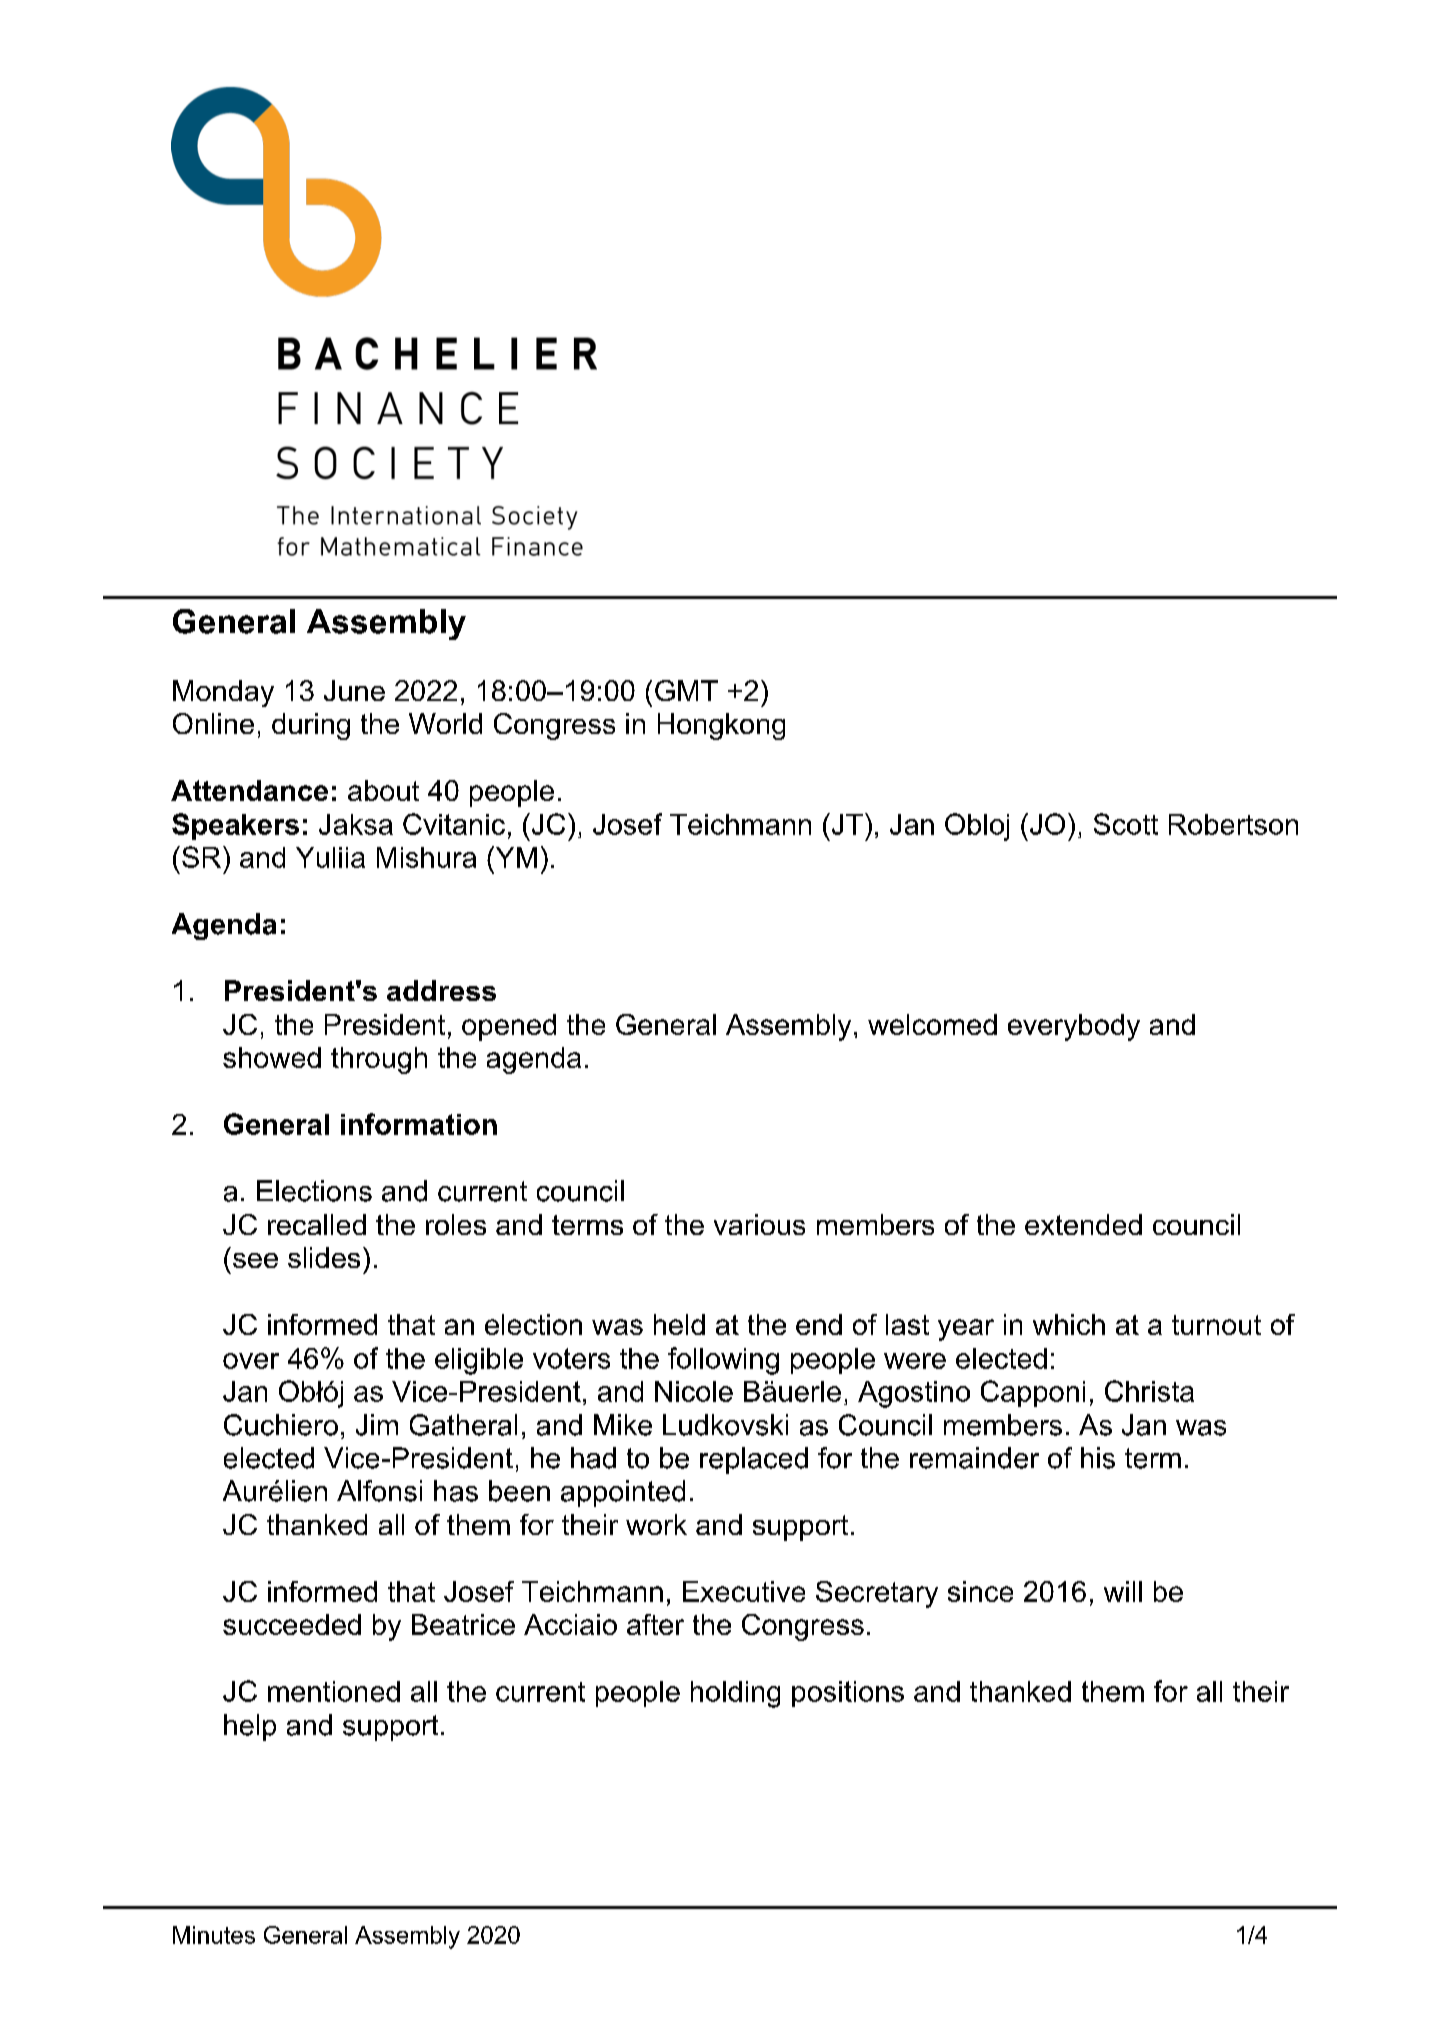 This screenshot has height=2036, width=1439. Describe the element at coordinates (759, 1224) in the screenshot. I see `various` at that location.
